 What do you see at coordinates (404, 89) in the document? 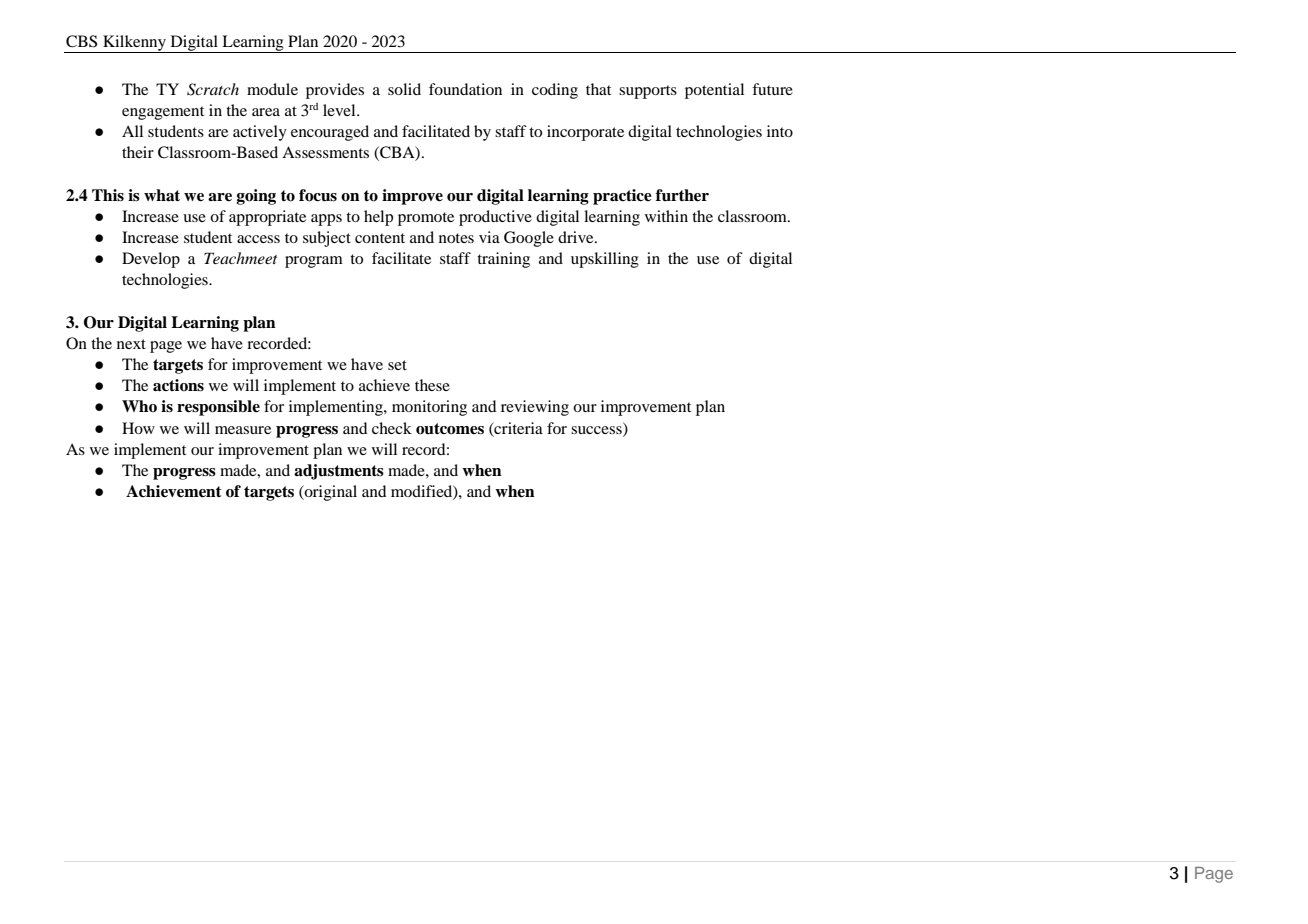
I see `solid` at bounding box center [404, 89].
